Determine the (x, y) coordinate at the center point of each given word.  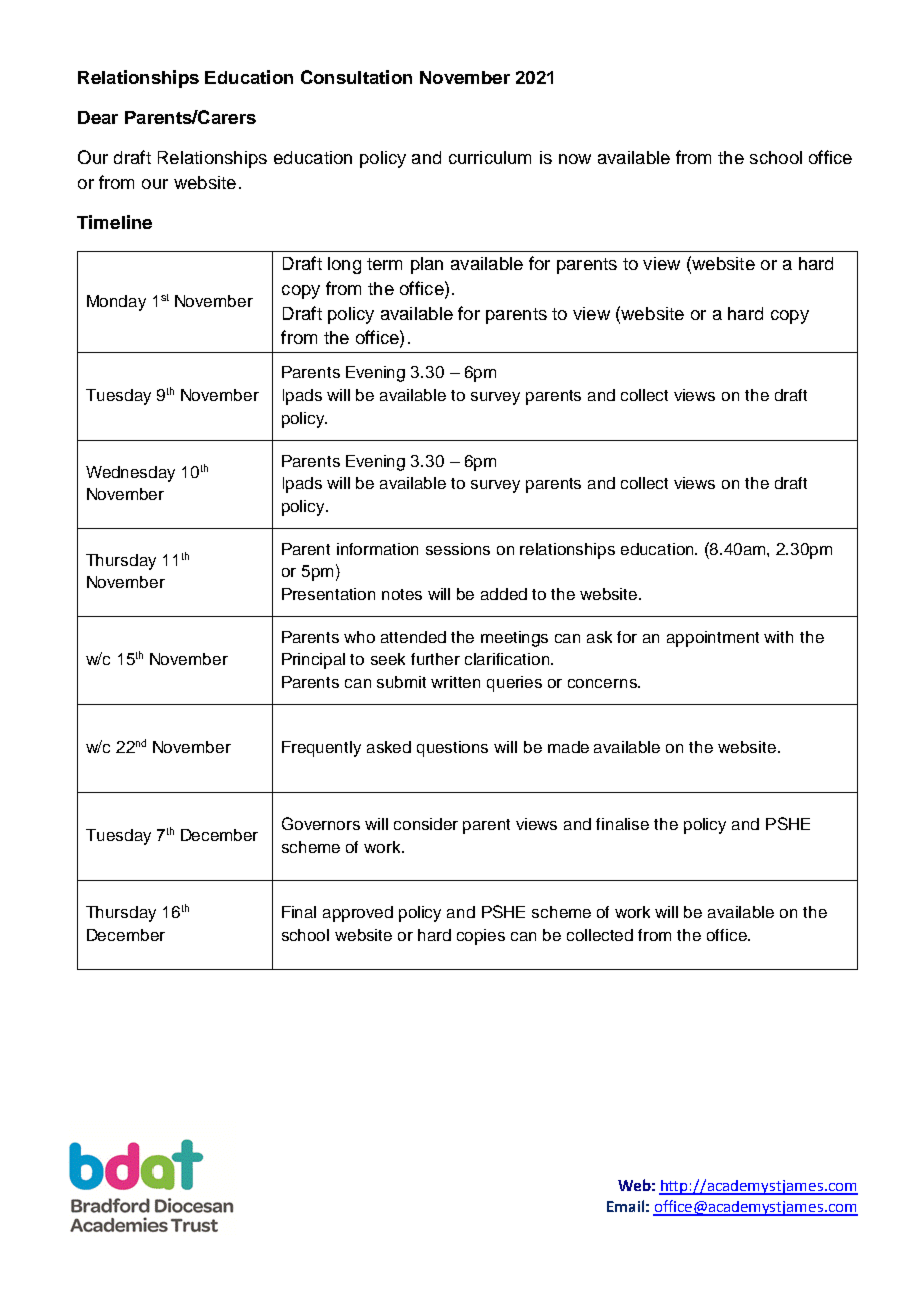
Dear (98, 117)
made (568, 747)
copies (481, 937)
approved (358, 914)
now (575, 159)
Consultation (356, 77)
